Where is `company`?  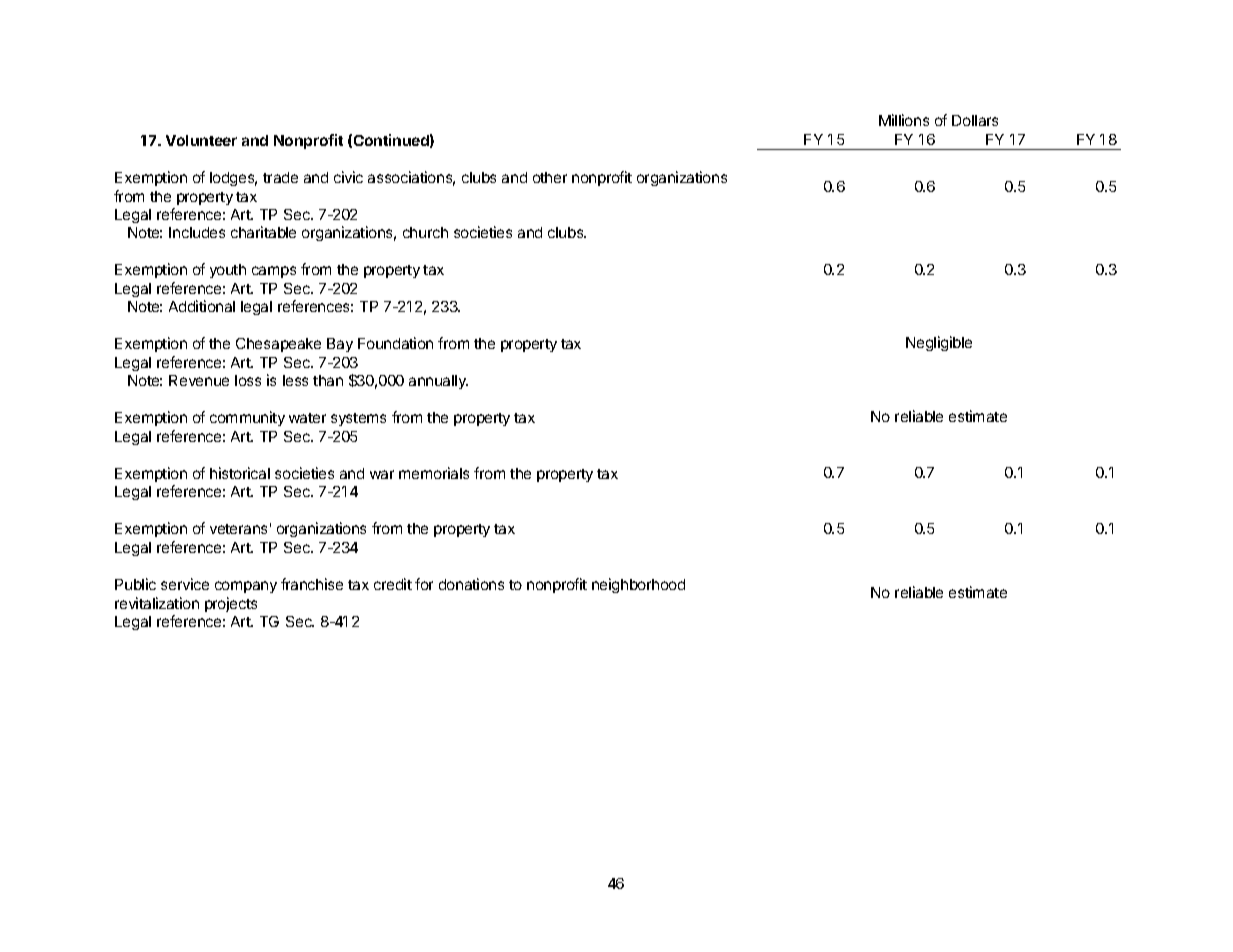
company is located at coordinates (246, 587).
